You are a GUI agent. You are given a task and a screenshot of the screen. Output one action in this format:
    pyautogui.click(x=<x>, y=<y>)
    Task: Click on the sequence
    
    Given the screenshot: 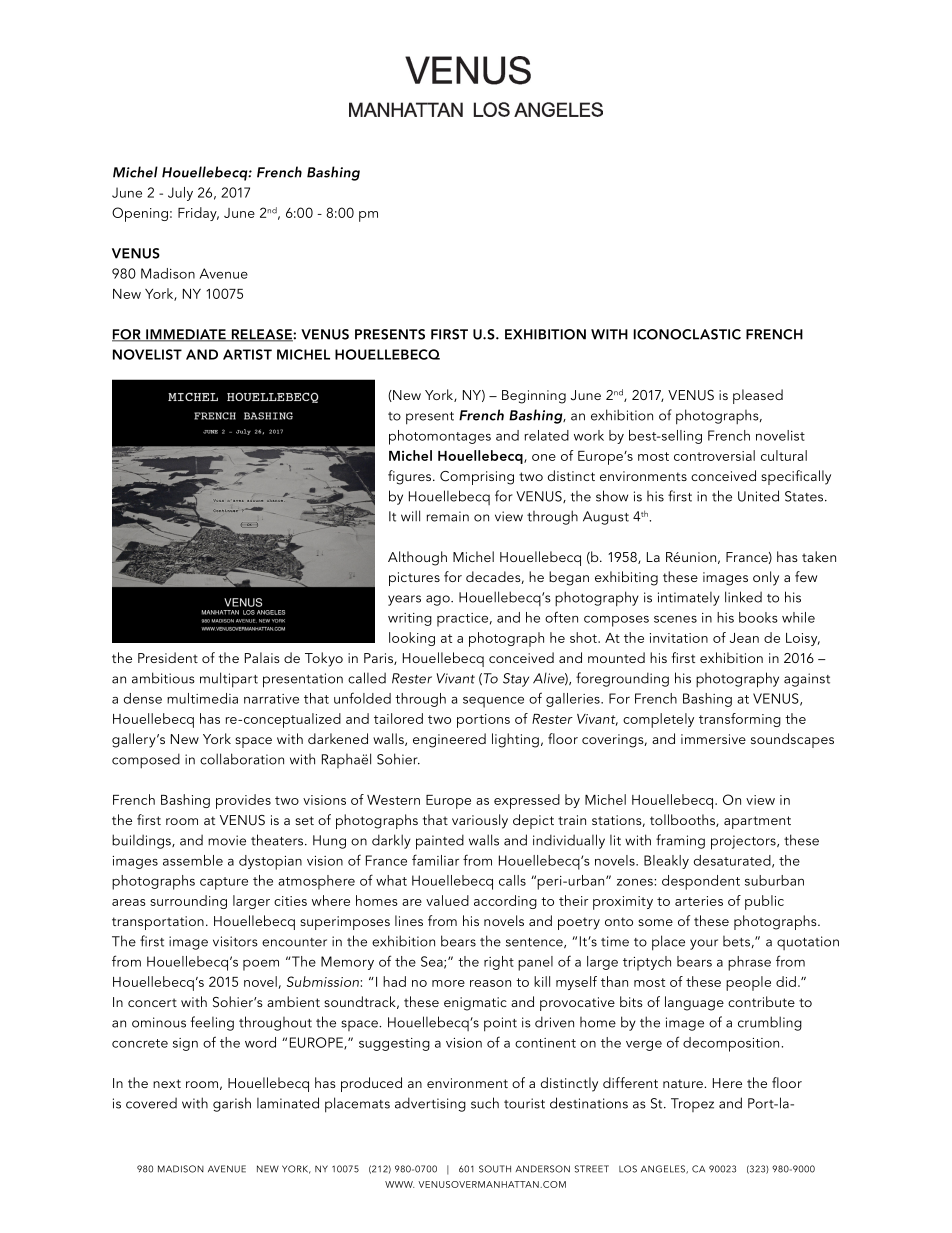 What is the action you would take?
    pyautogui.click(x=493, y=702)
